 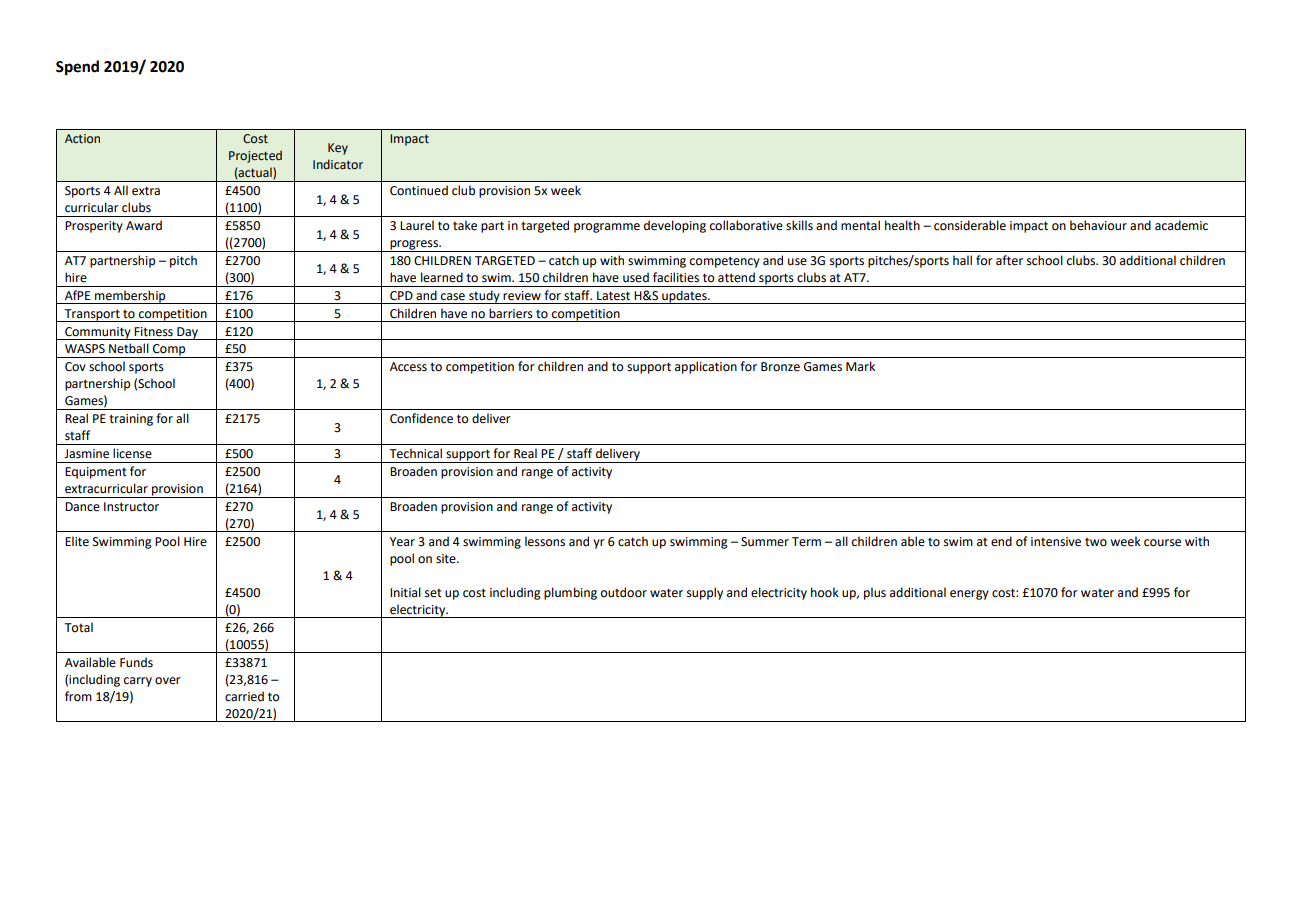 I want to click on programme, so click(x=607, y=228).
